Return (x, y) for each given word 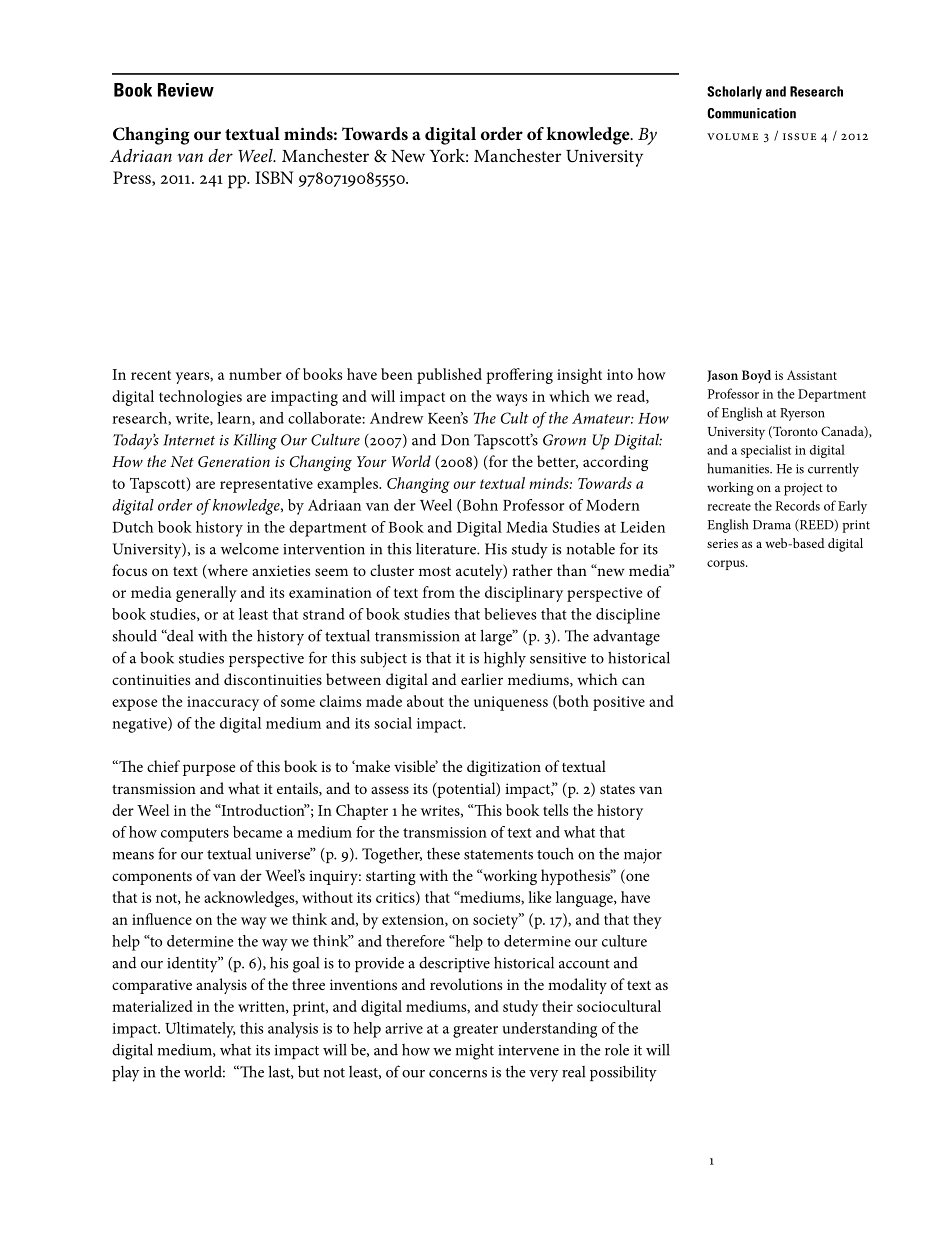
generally (206, 594)
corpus (727, 565)
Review (186, 90)
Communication (751, 113)
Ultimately (200, 1030)
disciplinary (524, 594)
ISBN (274, 177)
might (475, 1052)
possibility (623, 1074)
